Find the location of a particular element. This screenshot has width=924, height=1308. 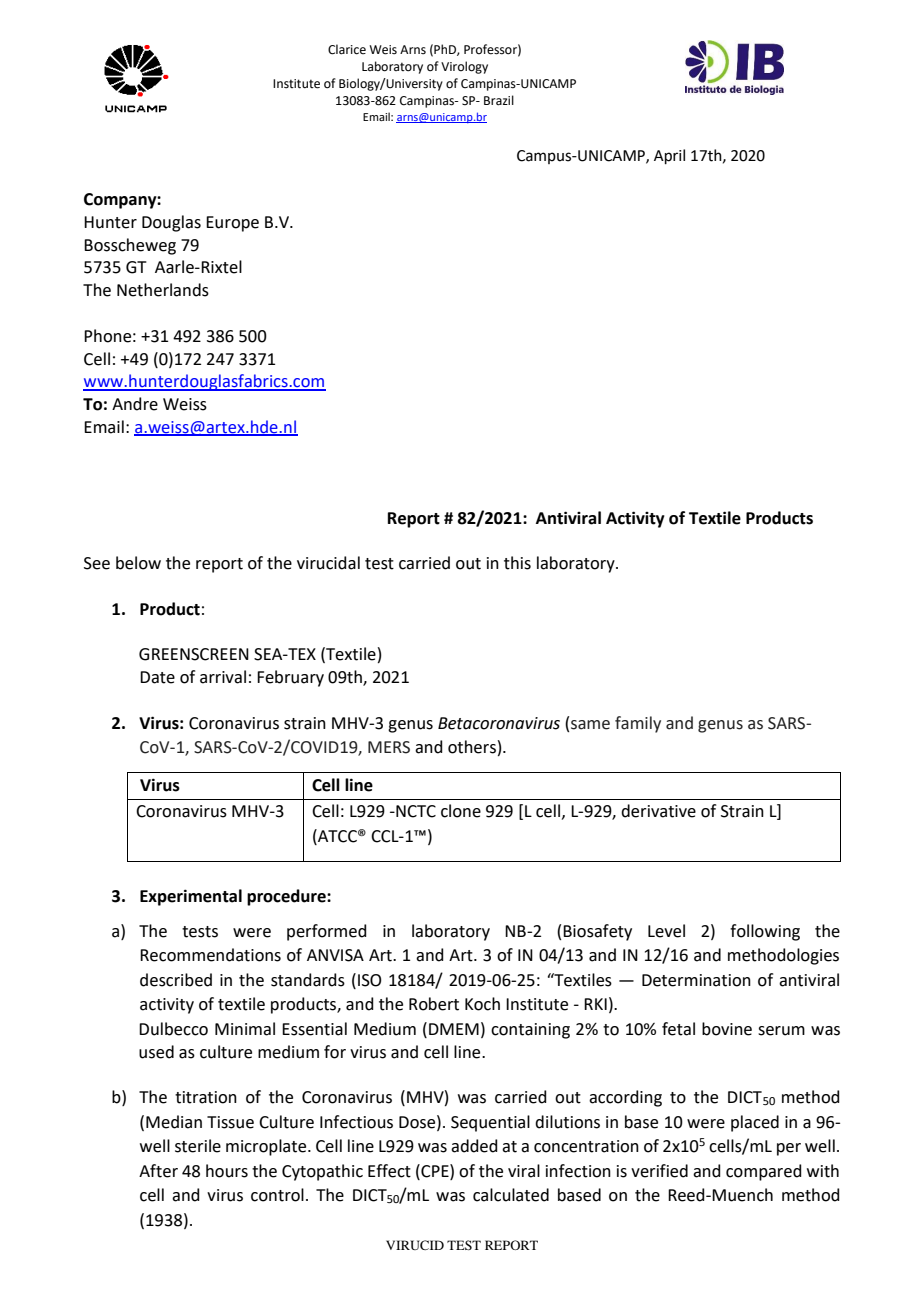

sterile is located at coordinates (198, 1146).
